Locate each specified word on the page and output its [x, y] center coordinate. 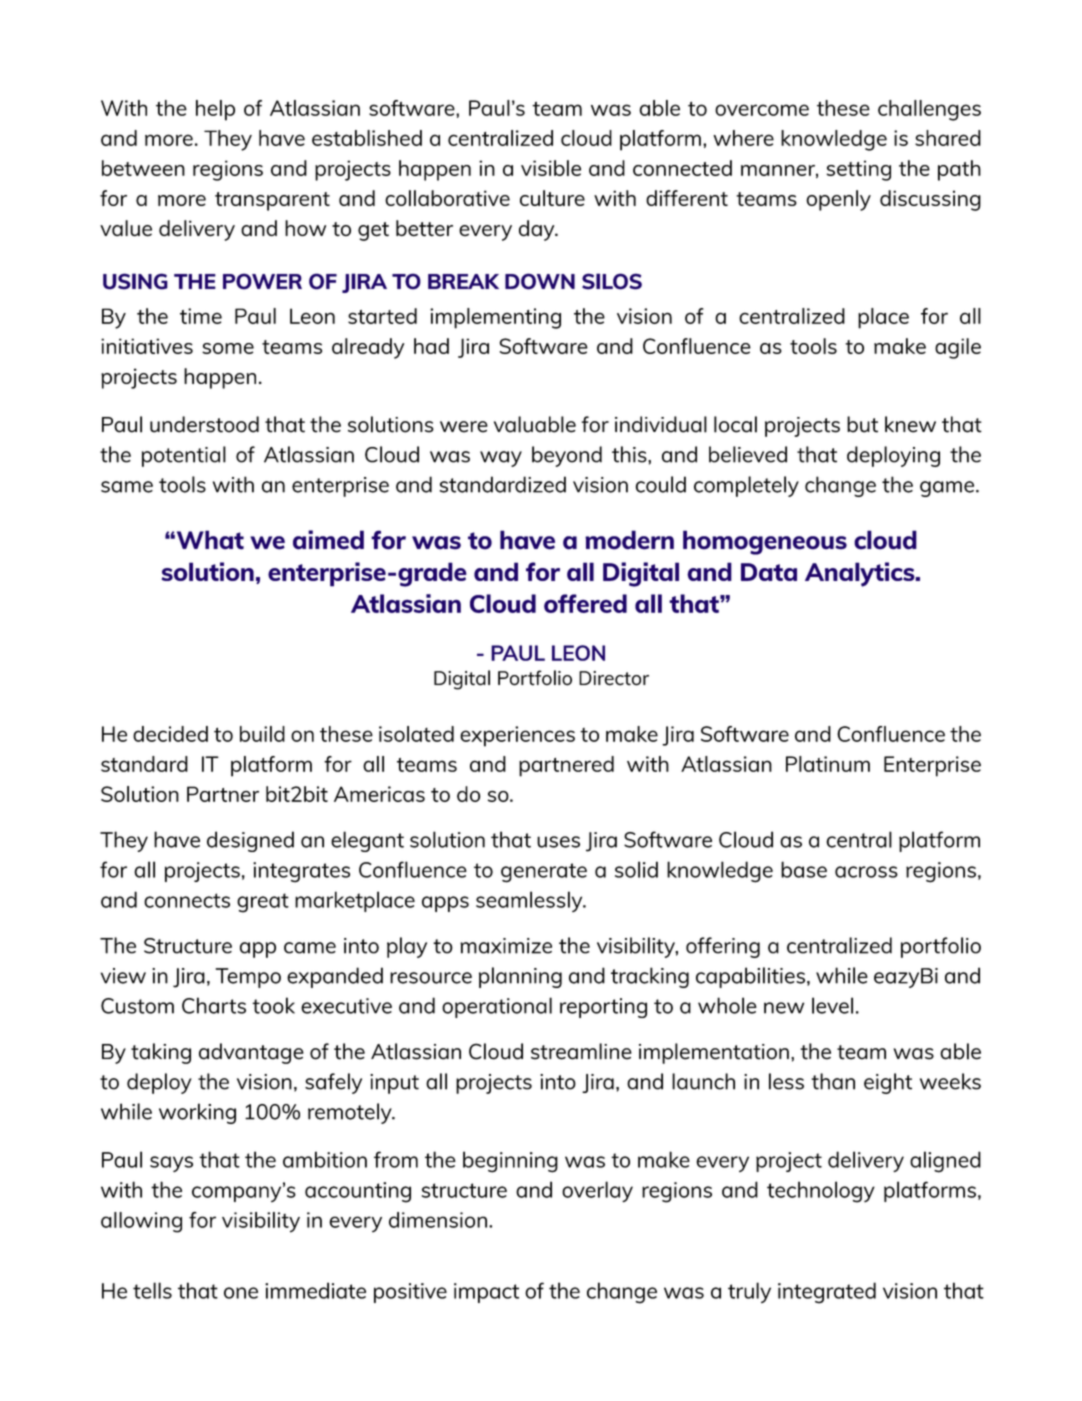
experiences [517, 736]
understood [204, 424]
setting [858, 170]
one [241, 1293]
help [215, 110]
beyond [567, 456]
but [862, 424]
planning [520, 977]
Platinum [828, 764]
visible [551, 168]
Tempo [248, 978]
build [262, 734]
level [832, 1005]
